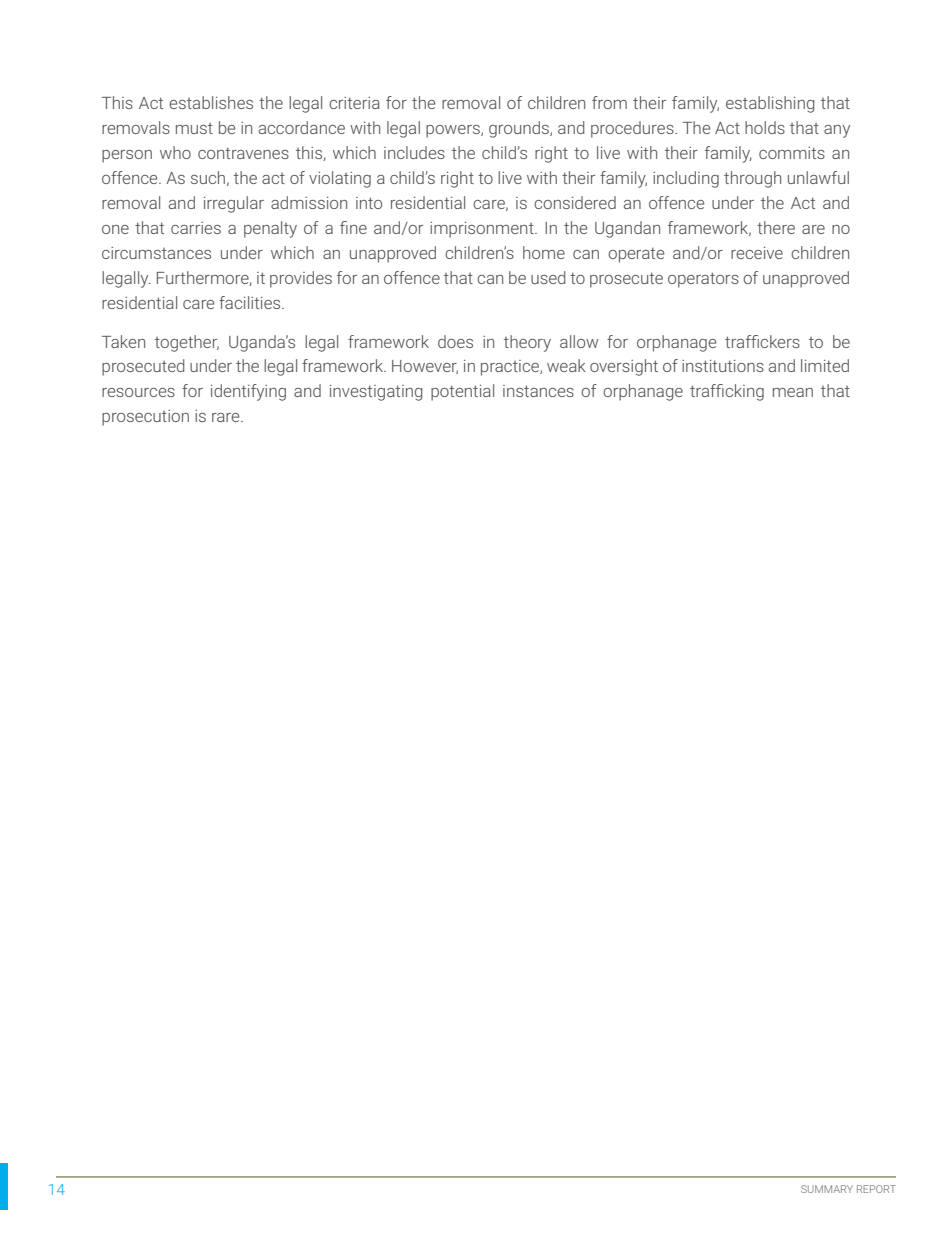 This document has height=1233, width=952. I want to click on investigating, so click(376, 393).
